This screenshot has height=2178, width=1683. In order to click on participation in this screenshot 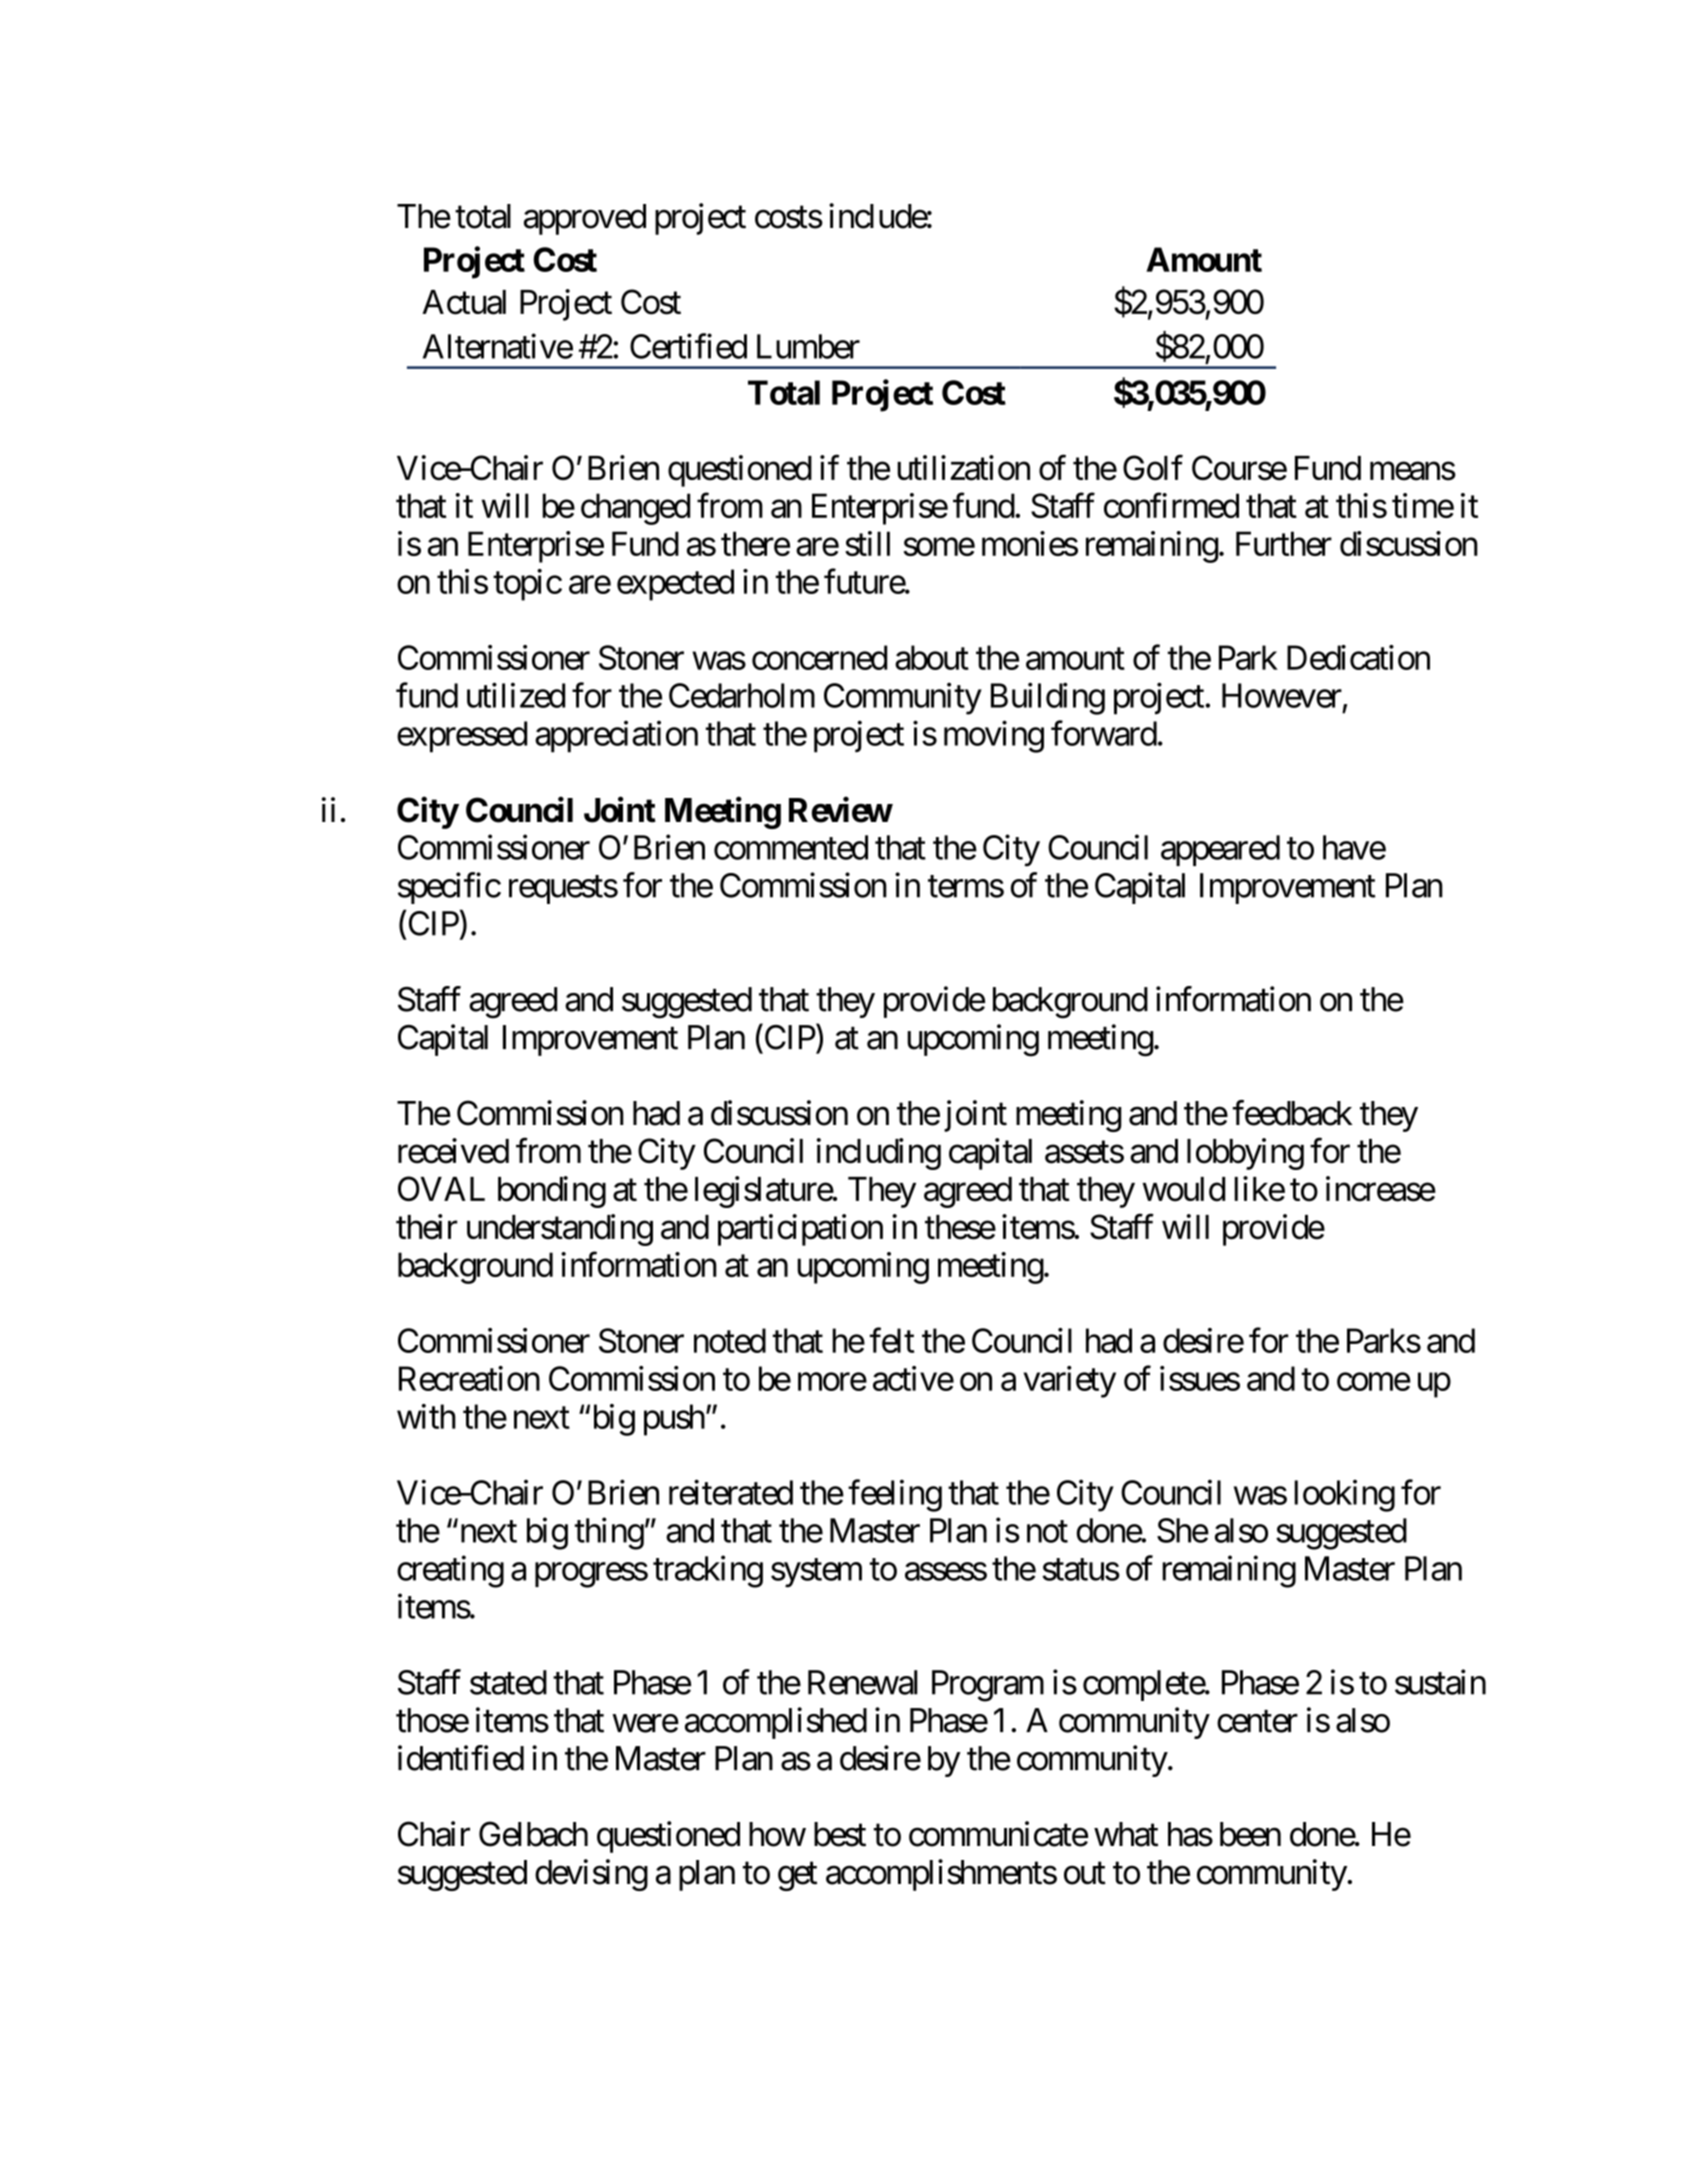, I will do `click(800, 1230)`.
